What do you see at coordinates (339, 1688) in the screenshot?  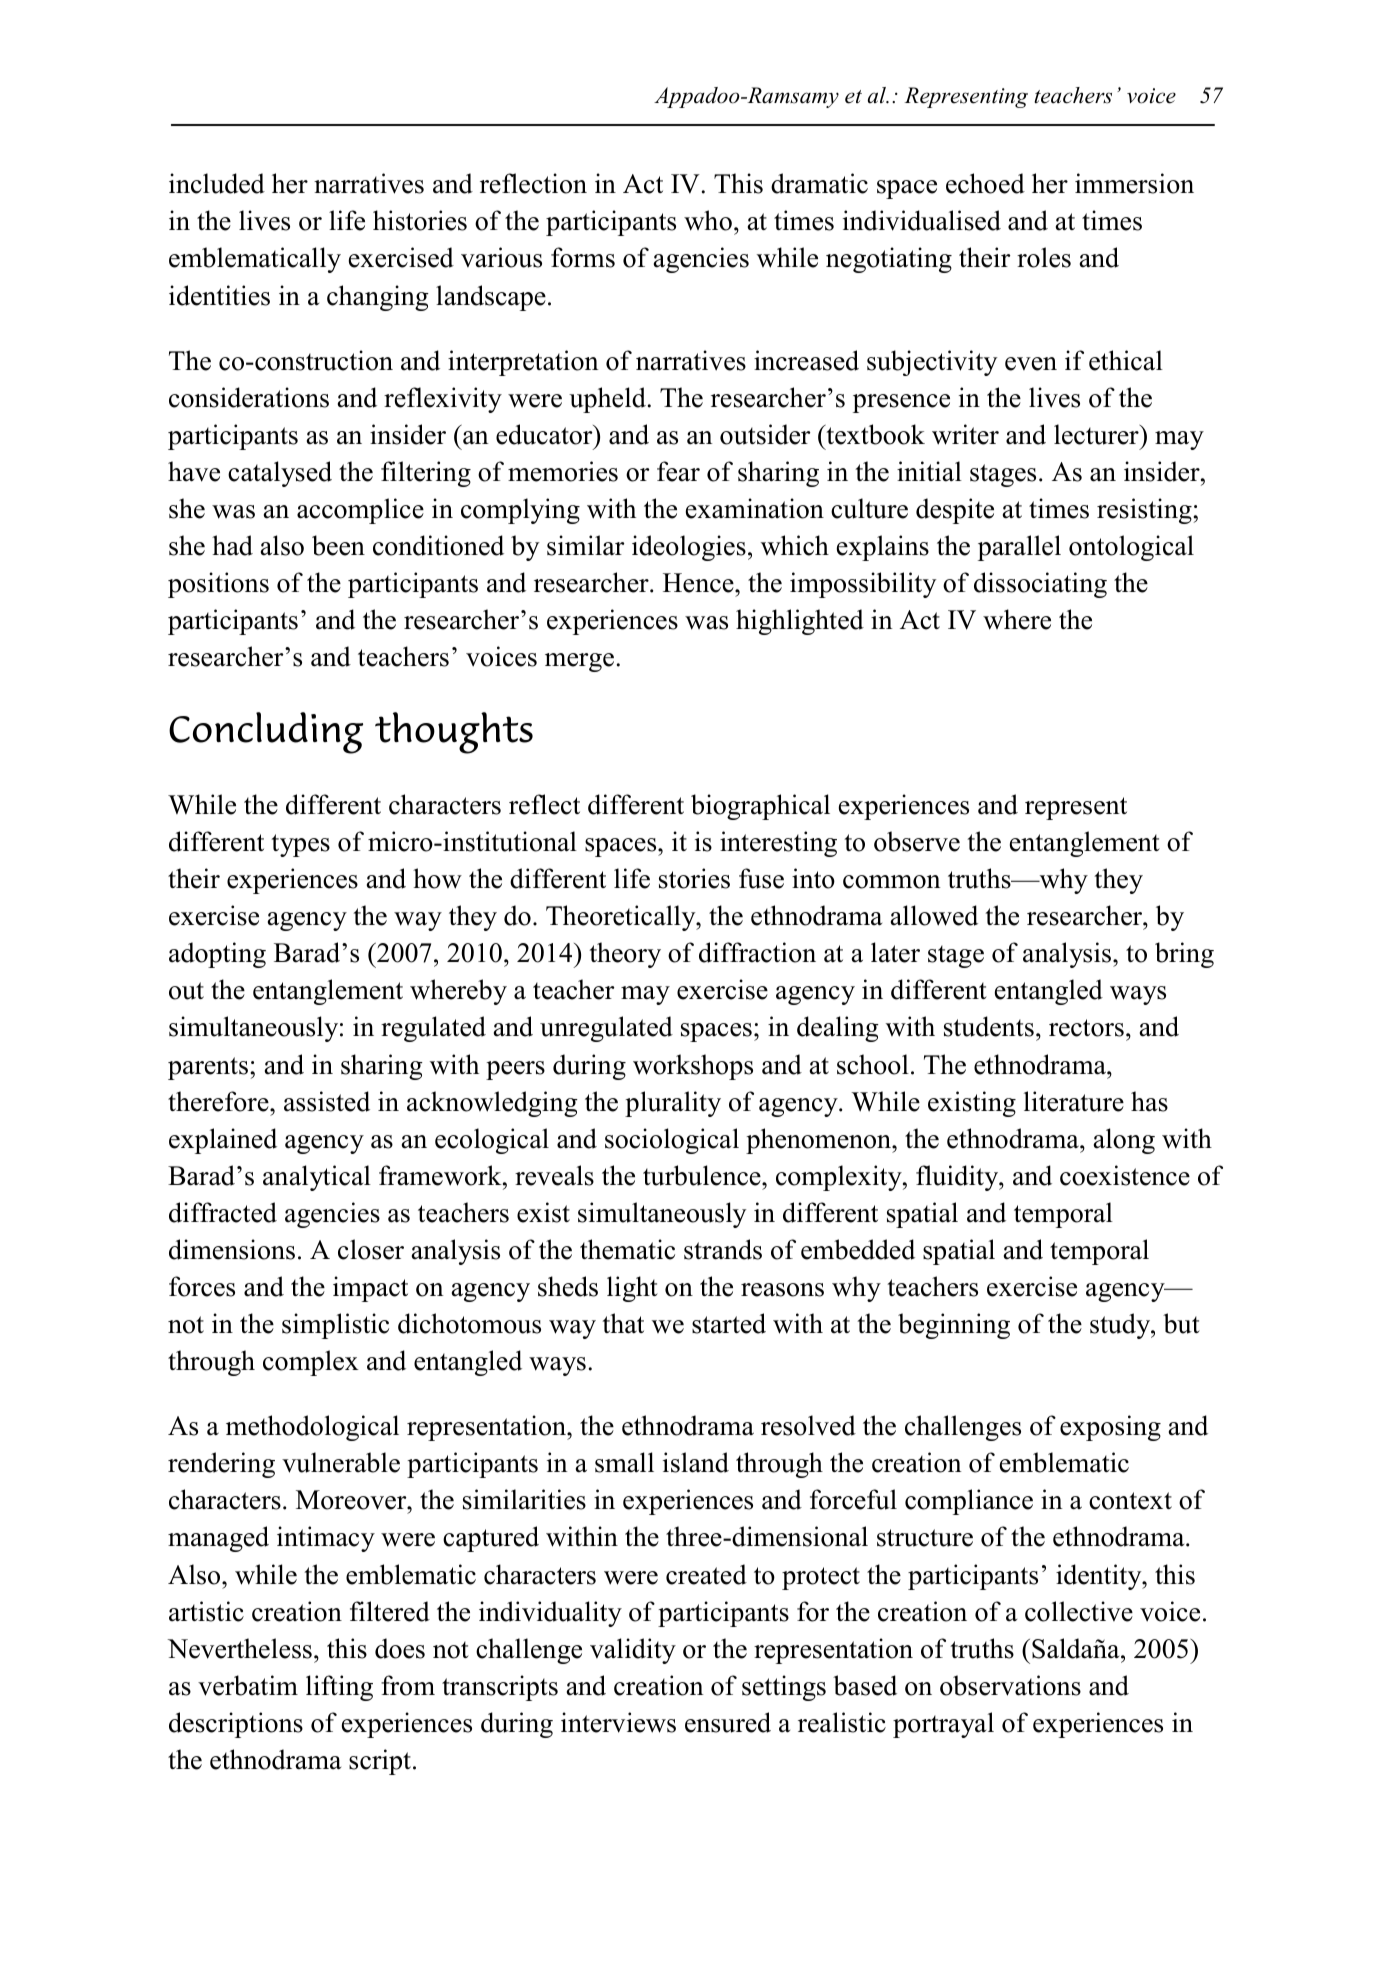 I see `lifting` at bounding box center [339, 1688].
